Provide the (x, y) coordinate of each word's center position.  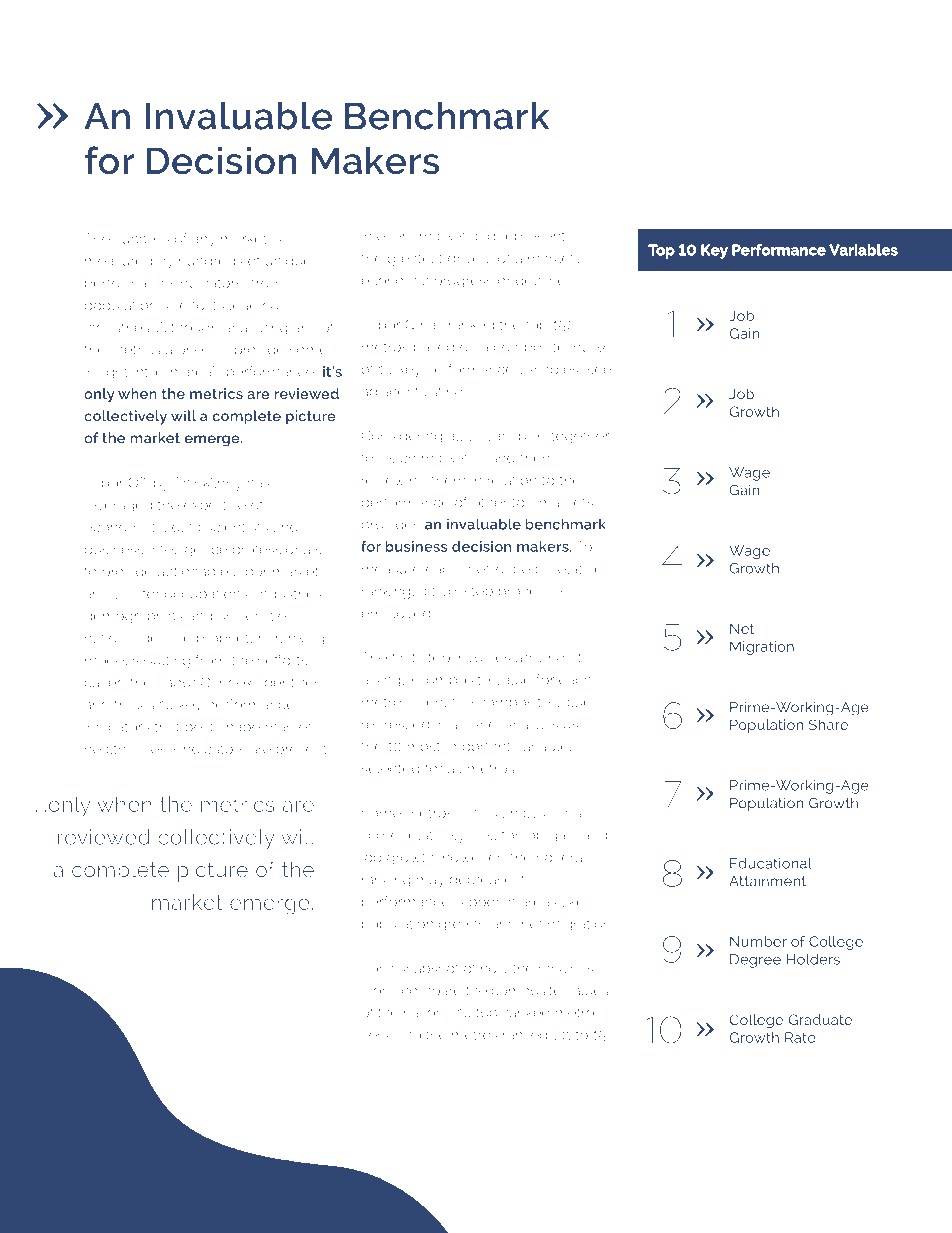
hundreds (211, 260)
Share (828, 724)
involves (483, 657)
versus (382, 1036)
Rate (800, 1037)
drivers (470, 258)
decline (540, 280)
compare (431, 993)
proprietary (234, 639)
